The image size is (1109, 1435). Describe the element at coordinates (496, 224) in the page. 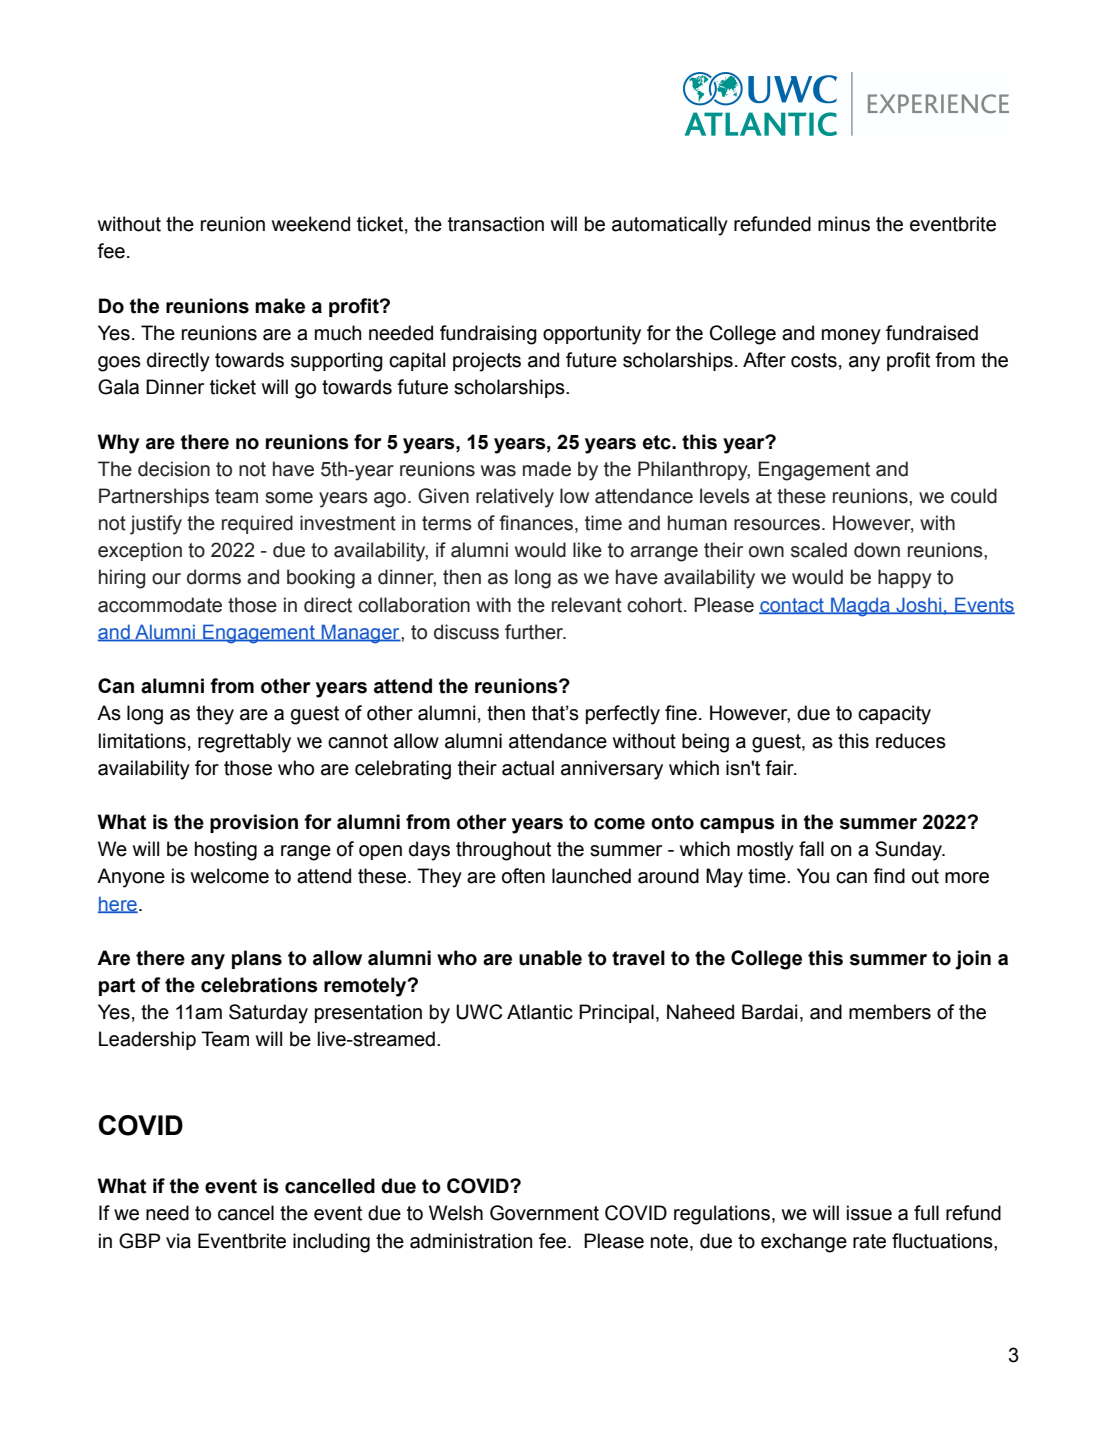

I see `transaction` at that location.
